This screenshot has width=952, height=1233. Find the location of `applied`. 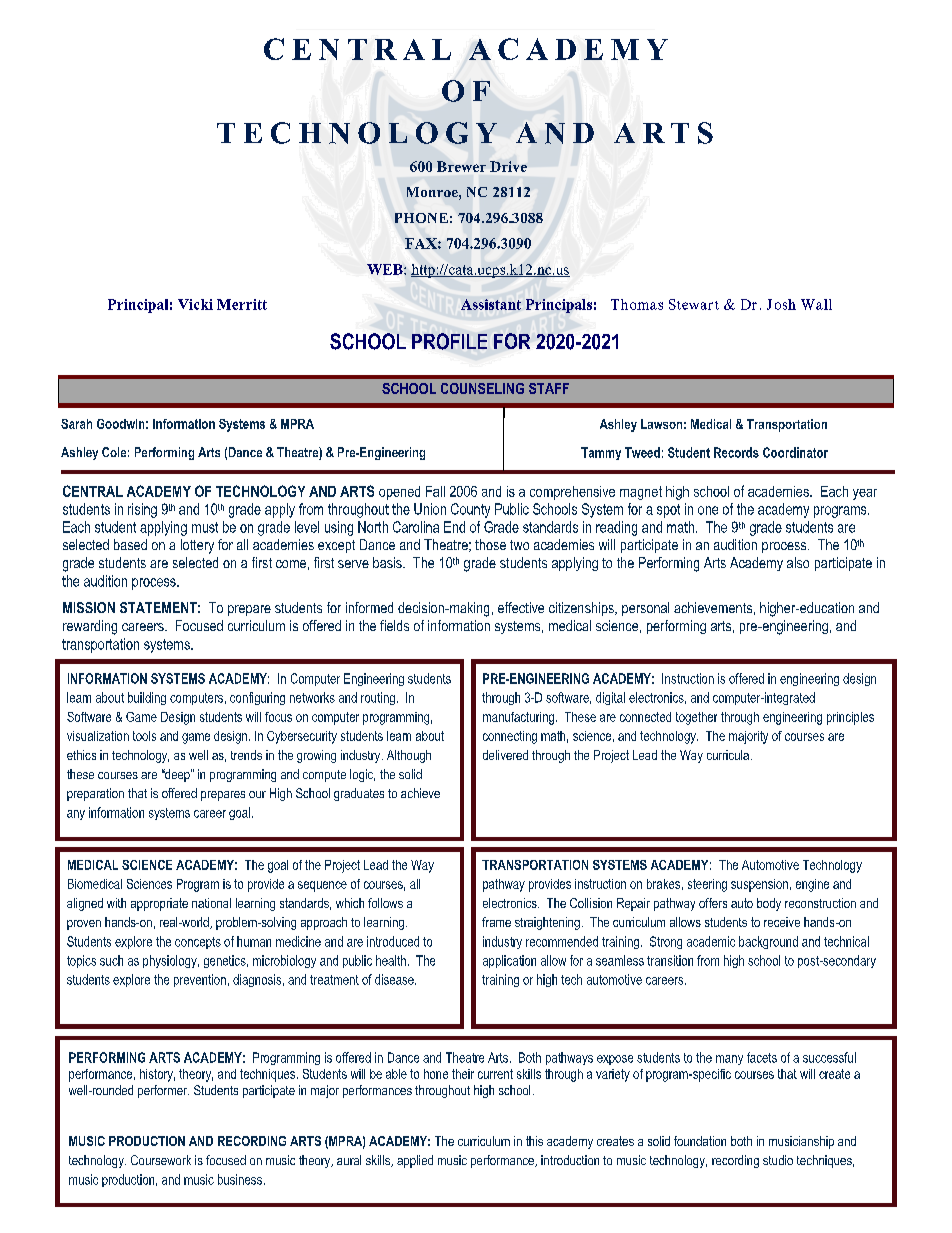

applied is located at coordinates (415, 1161).
